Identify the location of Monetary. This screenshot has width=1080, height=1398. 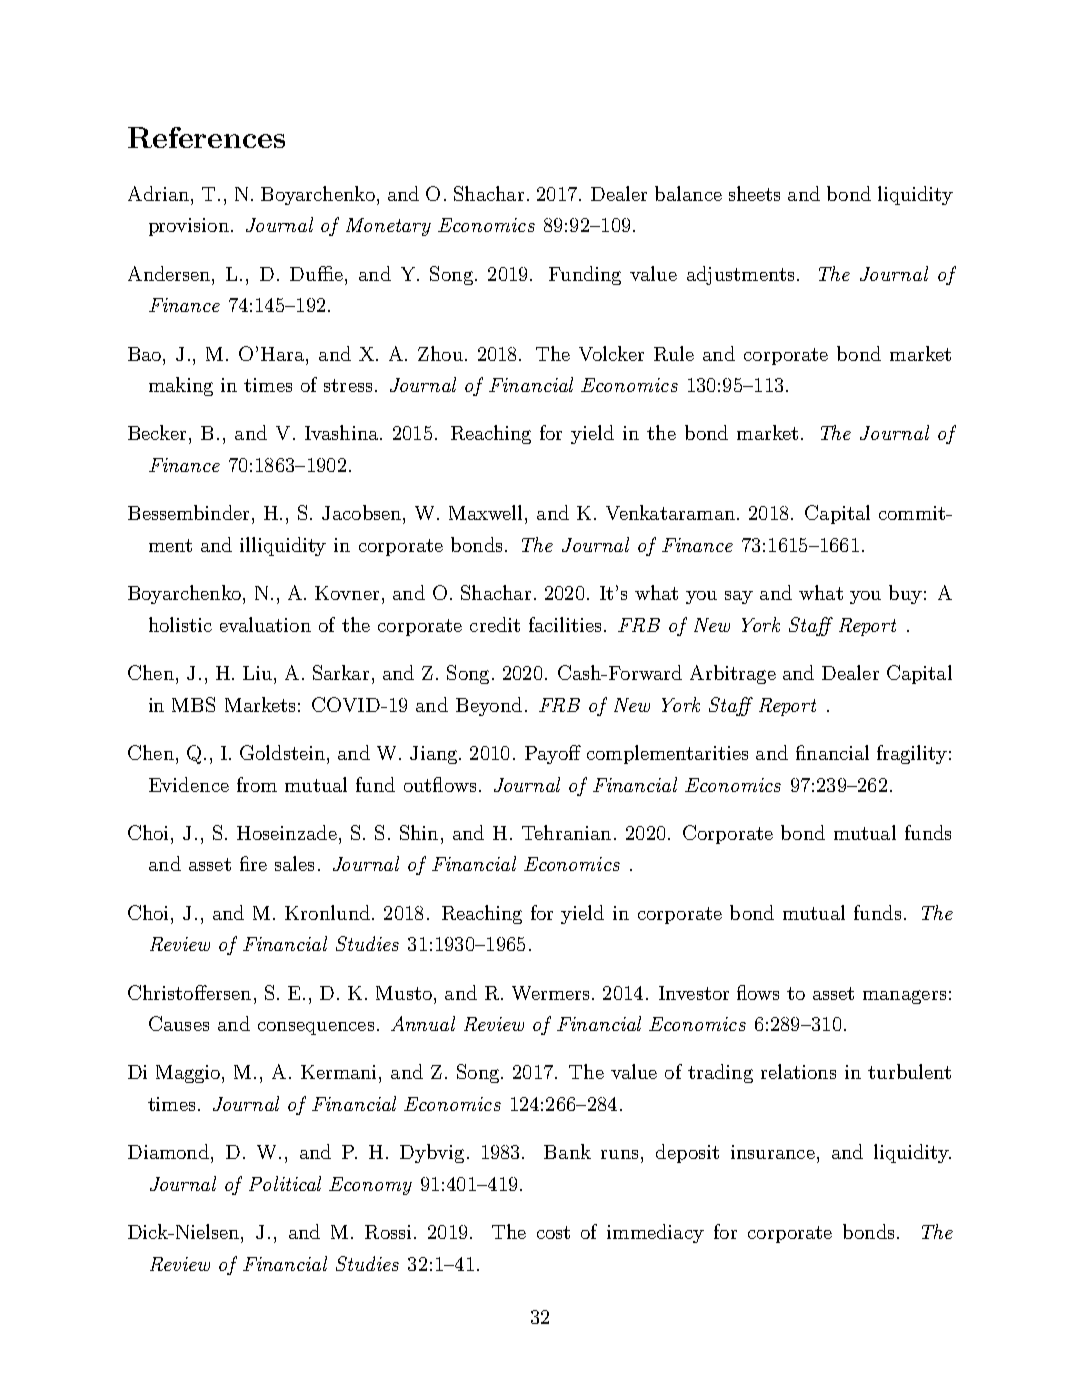
(388, 227).
